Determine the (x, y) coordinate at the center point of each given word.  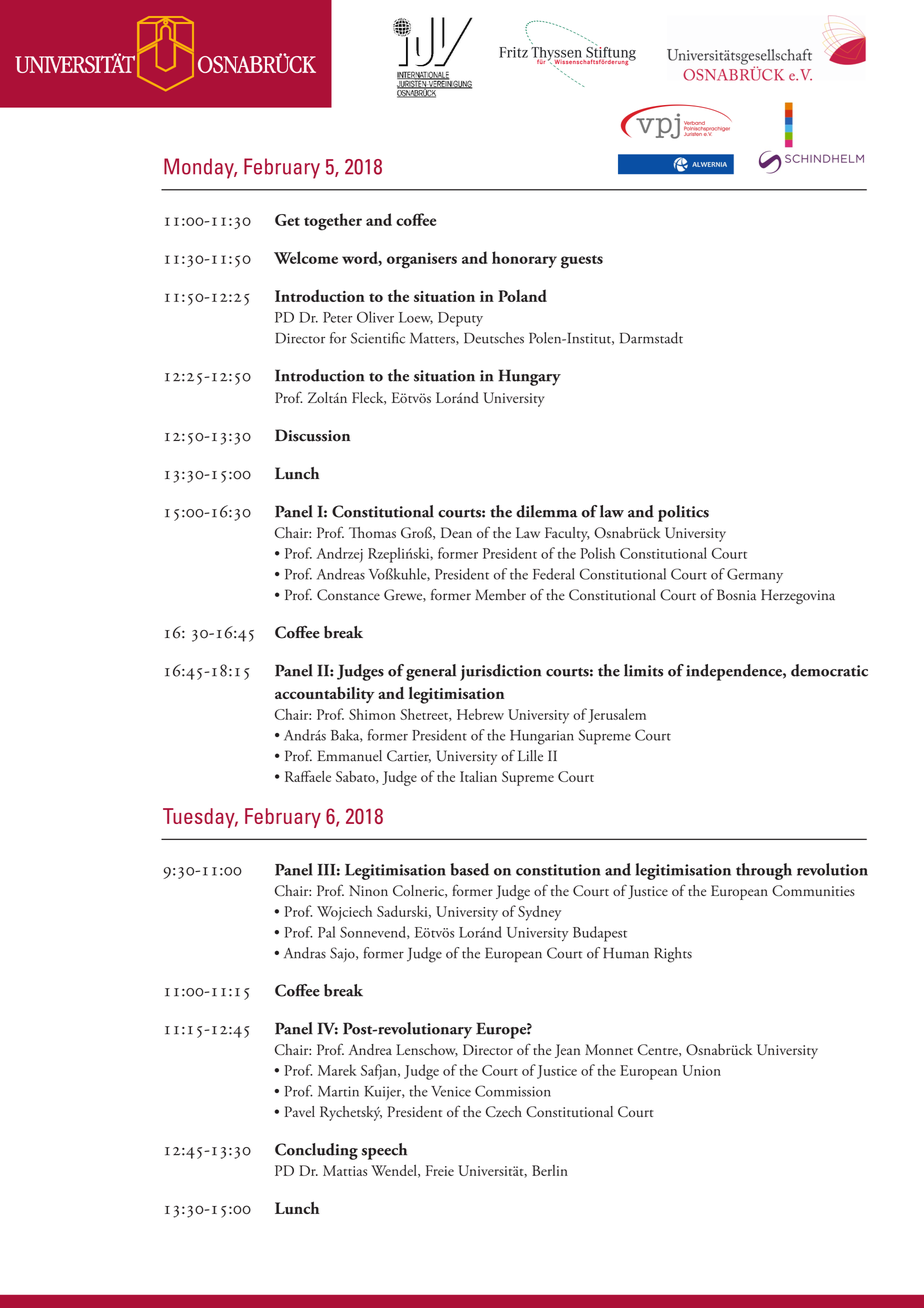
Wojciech (344, 913)
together (333, 222)
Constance (348, 595)
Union (701, 1070)
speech (384, 1151)
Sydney (539, 913)
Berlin (550, 1170)
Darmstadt (651, 338)
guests (582, 262)
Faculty (567, 534)
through (764, 871)
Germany (755, 575)
